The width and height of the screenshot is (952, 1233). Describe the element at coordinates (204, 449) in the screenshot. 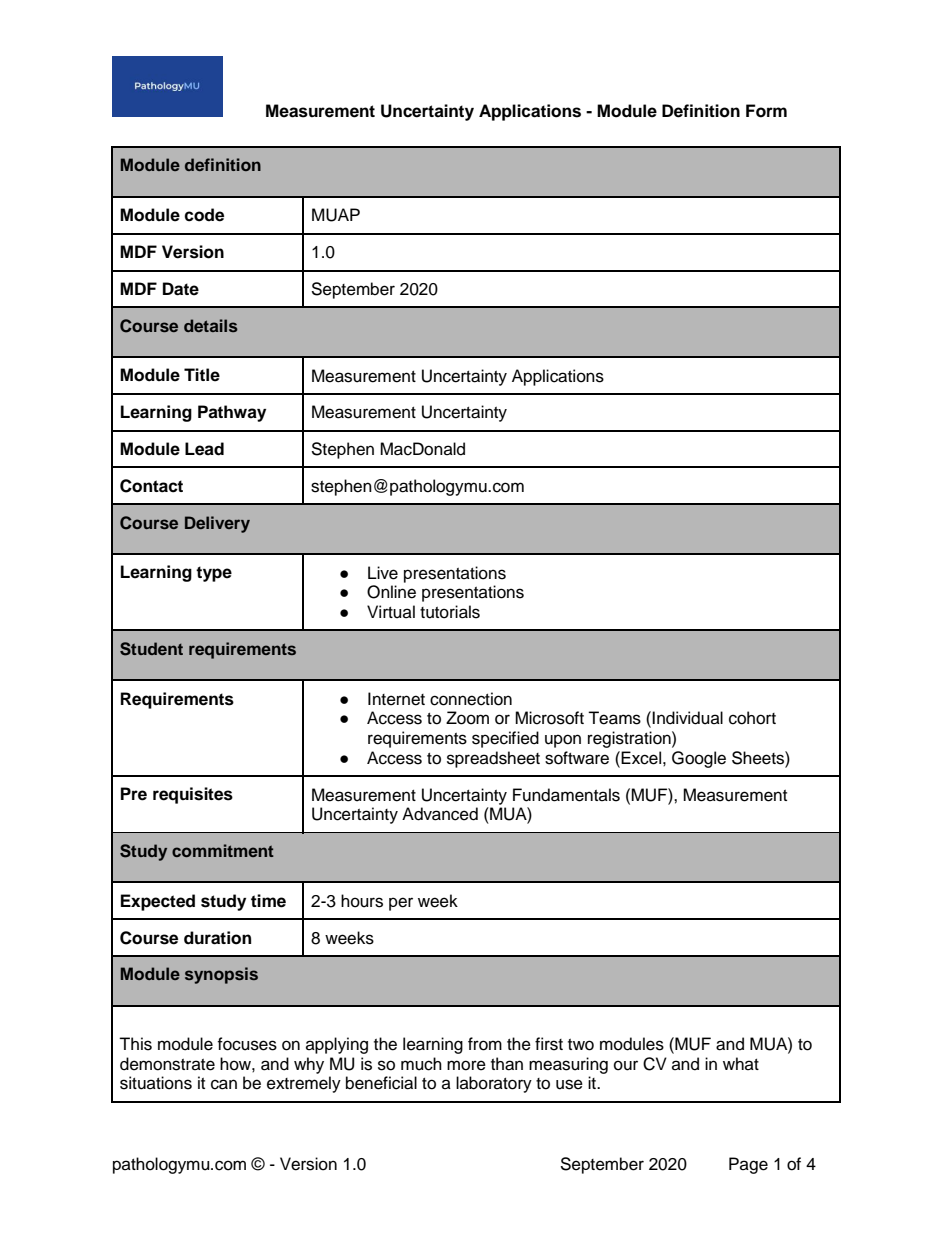

I see `Lead` at that location.
